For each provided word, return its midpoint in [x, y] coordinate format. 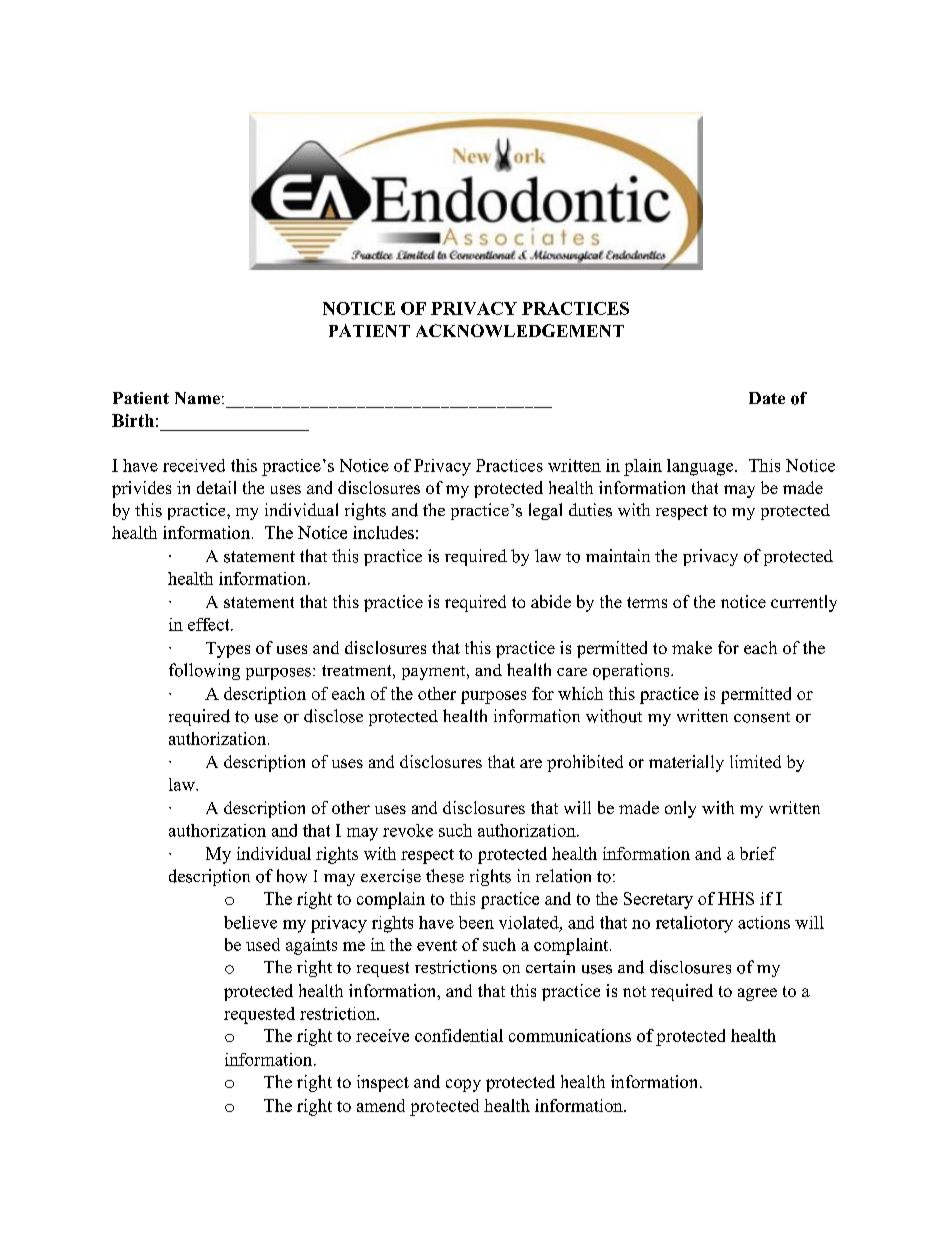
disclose [333, 716]
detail [216, 487]
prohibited [585, 763]
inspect [383, 1083]
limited [755, 761]
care [572, 672]
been [476, 922]
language [701, 467]
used [263, 944]
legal [545, 511]
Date [767, 398]
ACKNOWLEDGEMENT [520, 330]
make [692, 647]
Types [228, 650]
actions [764, 922]
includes [383, 532]
